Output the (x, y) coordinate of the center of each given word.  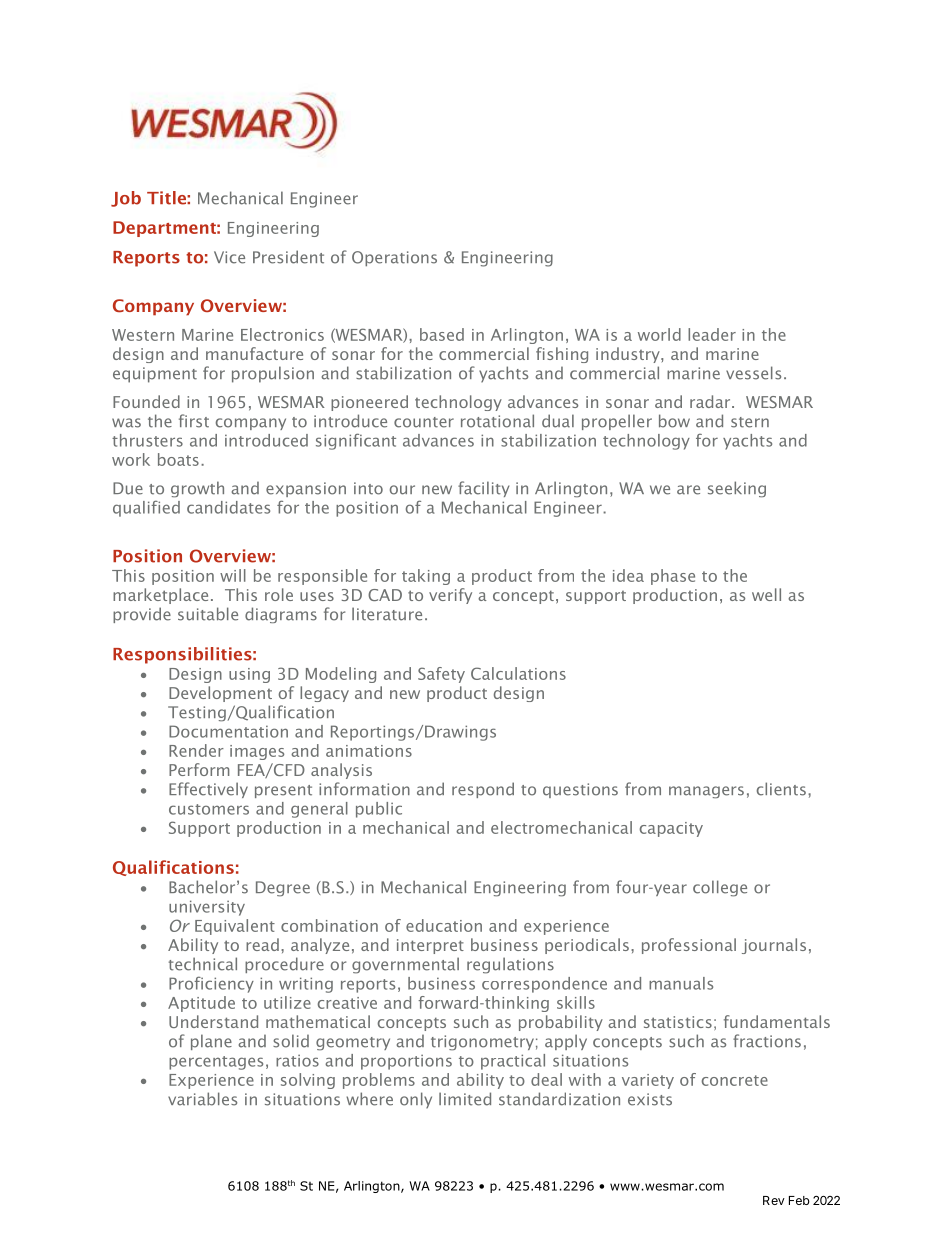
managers (706, 792)
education (444, 925)
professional (689, 946)
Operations (394, 258)
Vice (229, 257)
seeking (737, 489)
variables (202, 1099)
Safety (441, 675)
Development (220, 694)
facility (484, 489)
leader (712, 334)
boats (178, 459)
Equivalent (235, 927)
